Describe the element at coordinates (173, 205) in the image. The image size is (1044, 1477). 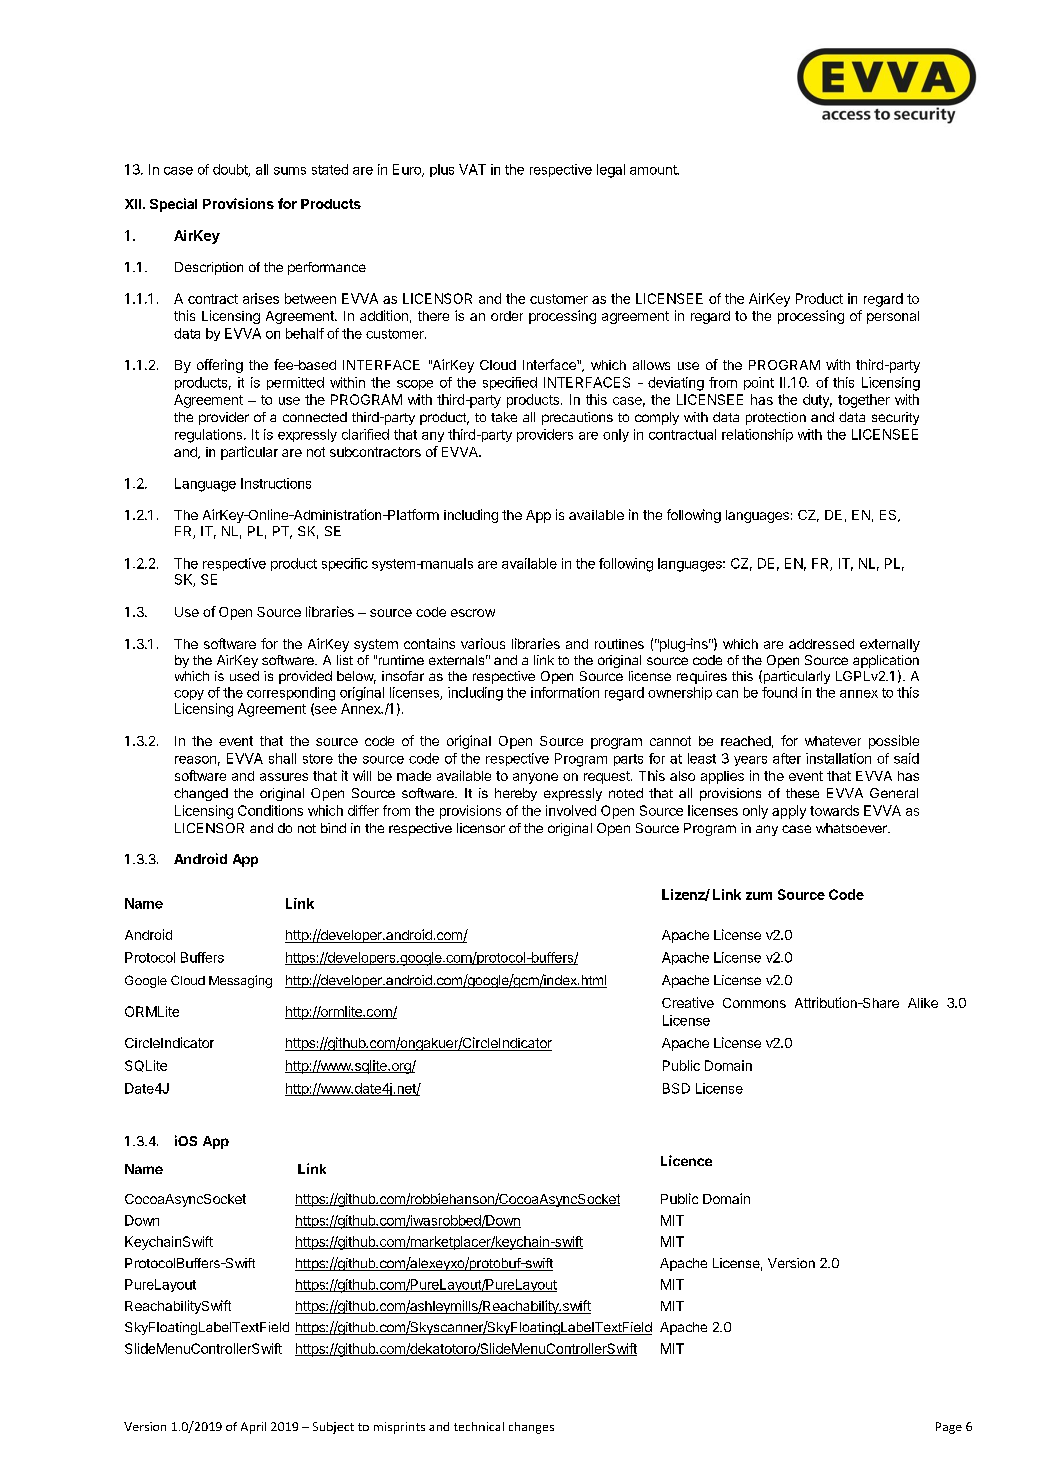
I see `Special` at that location.
